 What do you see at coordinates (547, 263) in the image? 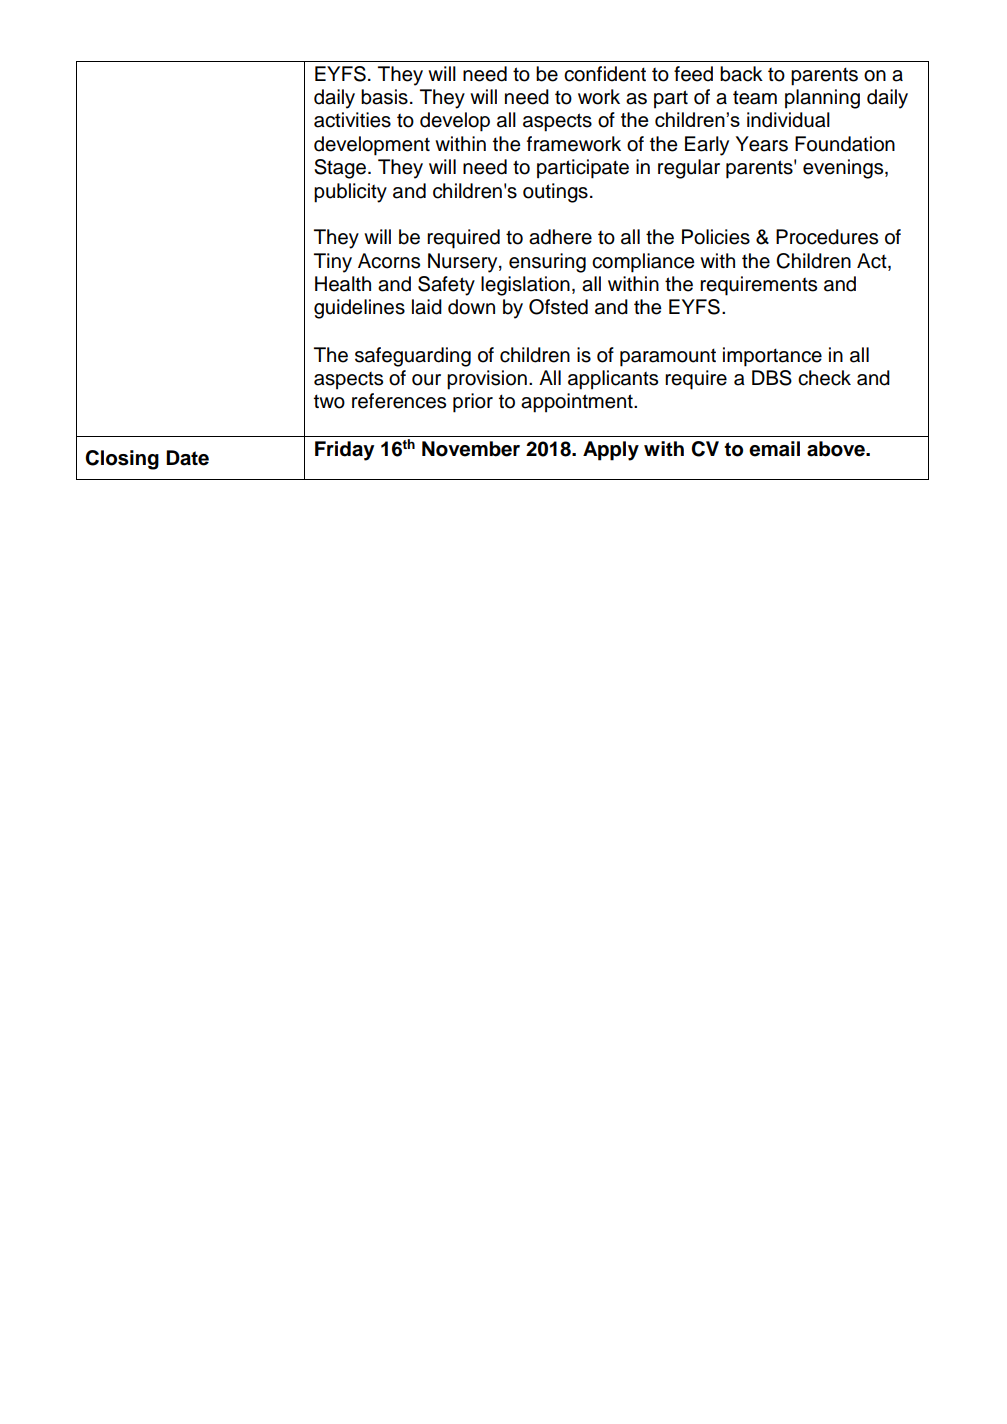
I see `ensuring` at bounding box center [547, 263].
